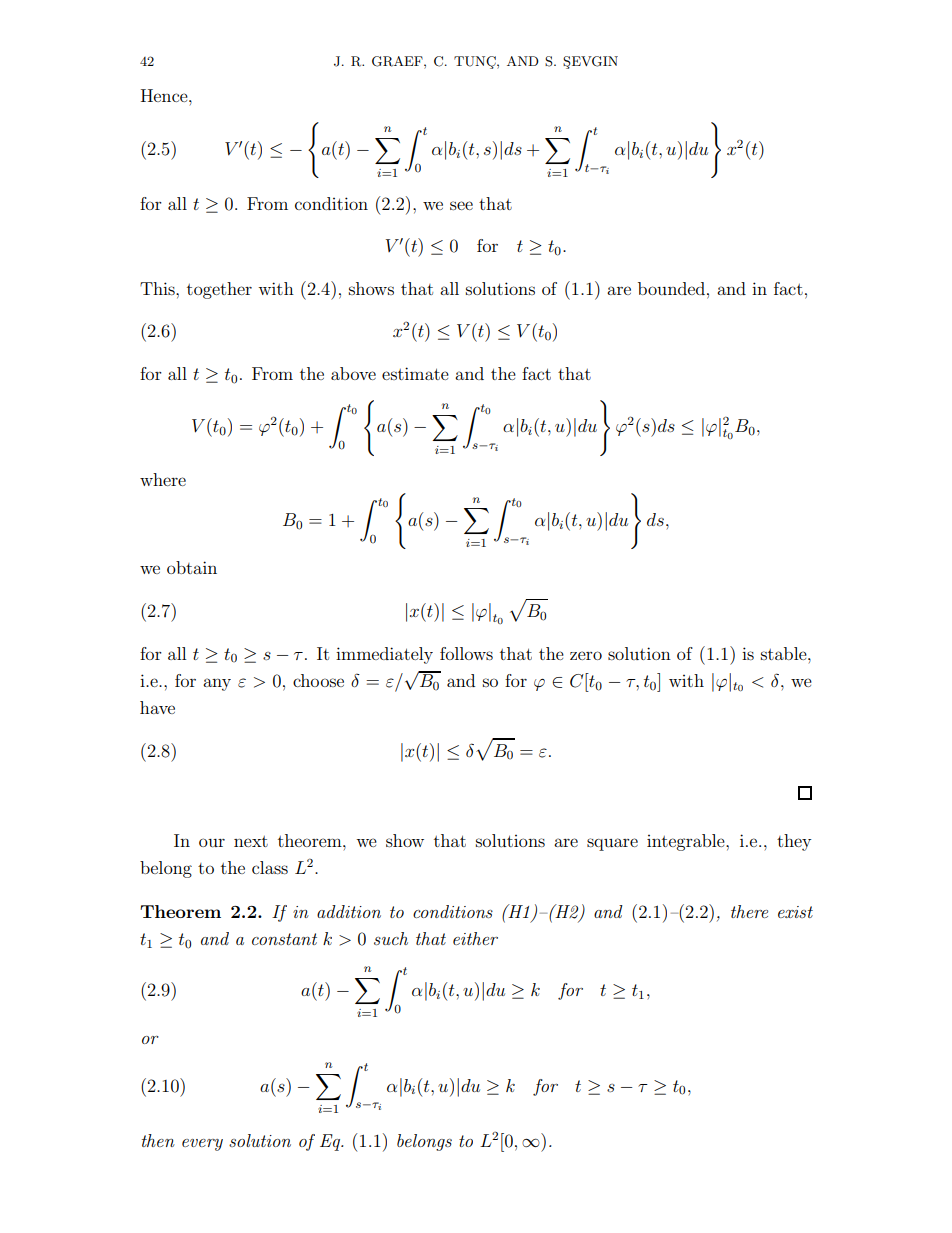 The image size is (952, 1233). Describe the element at coordinates (391, 938) in the screenshot. I see `such` at that location.
